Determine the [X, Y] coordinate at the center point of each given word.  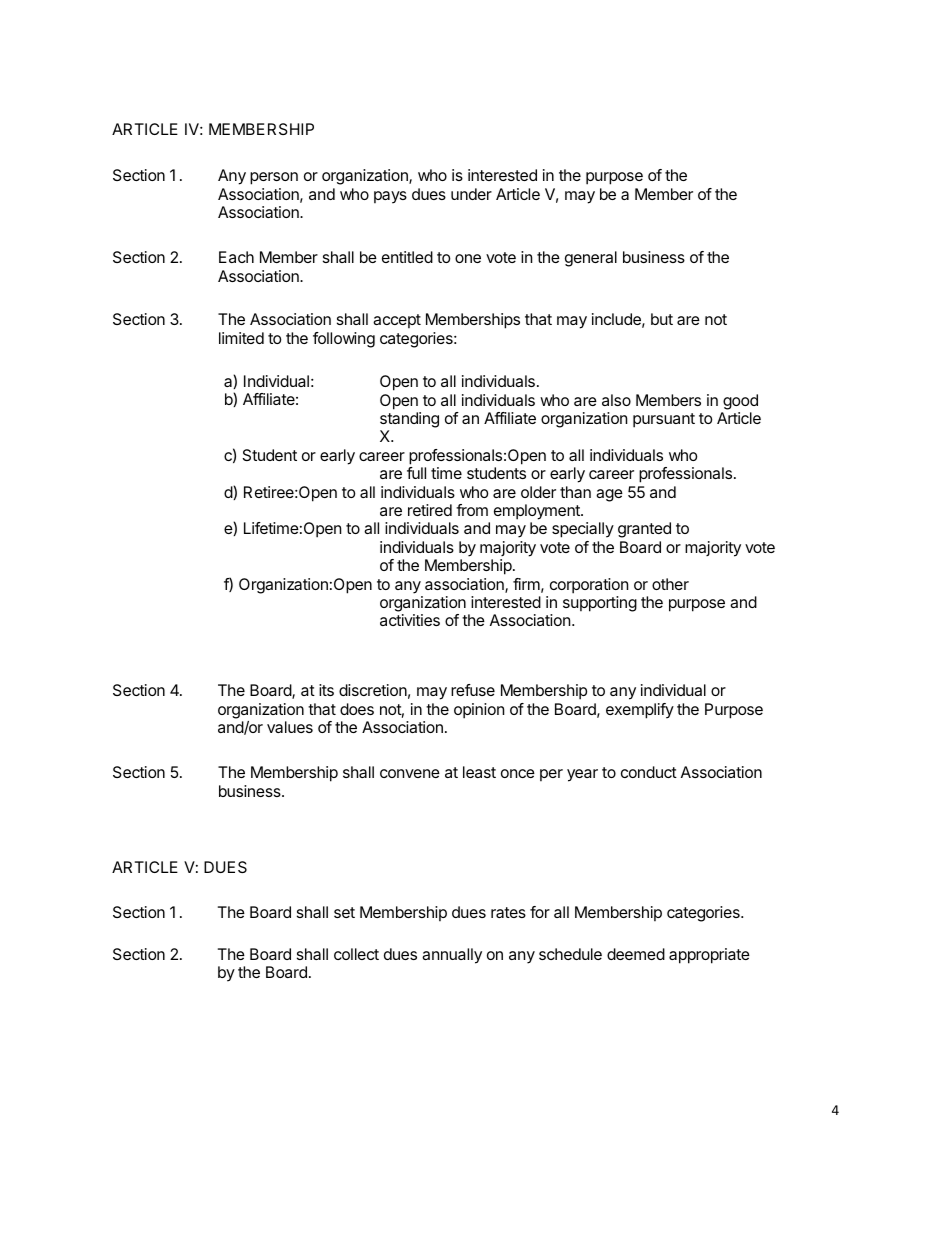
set [344, 912]
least [479, 772]
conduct [649, 772]
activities [410, 620]
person [274, 178]
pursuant [664, 420]
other [670, 584]
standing [409, 420]
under [471, 194]
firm [526, 584]
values [290, 727]
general [591, 259]
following [344, 340]
